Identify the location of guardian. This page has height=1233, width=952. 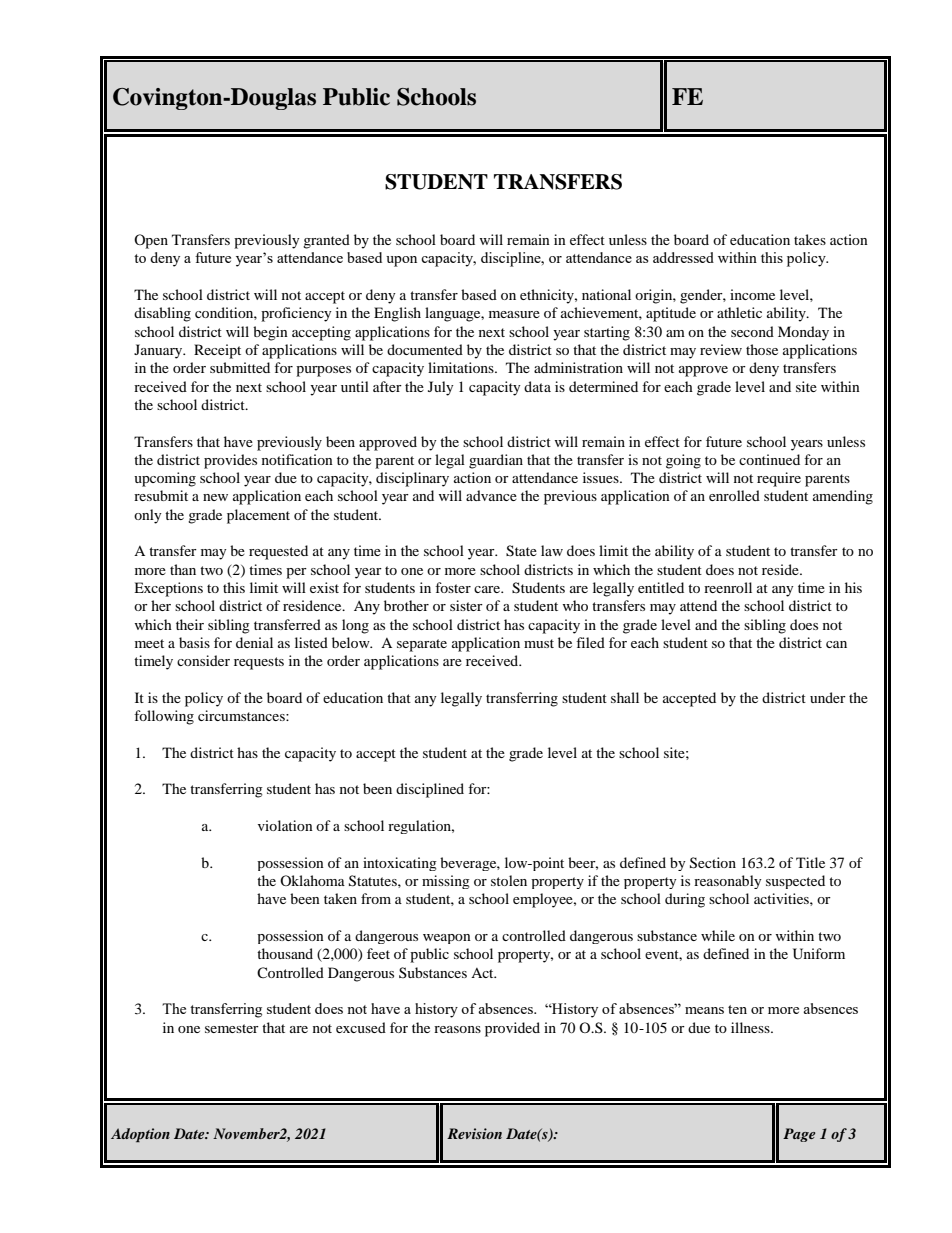
(496, 461).
